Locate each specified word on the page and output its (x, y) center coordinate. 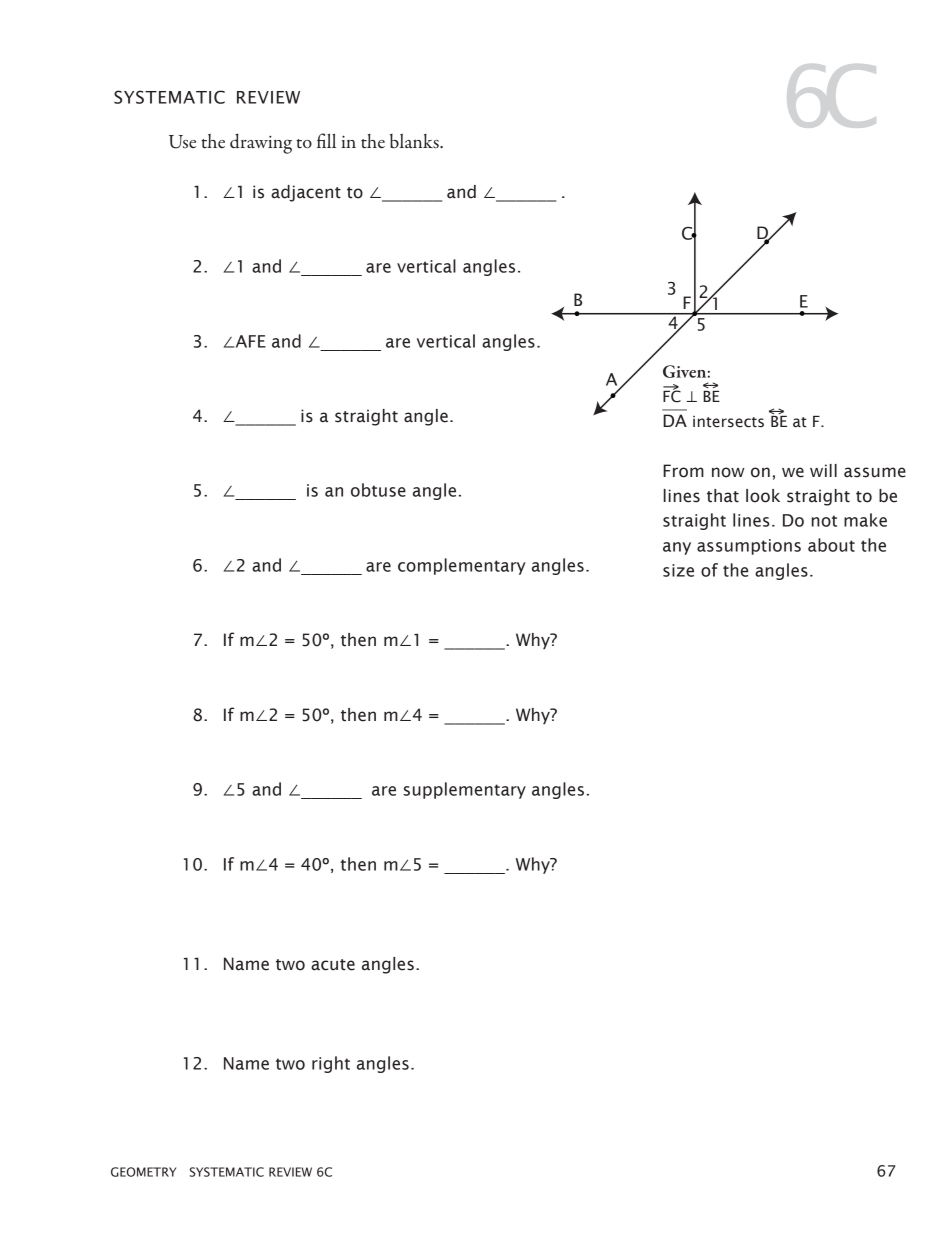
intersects (728, 422)
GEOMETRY (143, 1172)
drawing (261, 143)
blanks (415, 141)
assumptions (749, 547)
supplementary (465, 790)
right (331, 1064)
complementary (462, 566)
